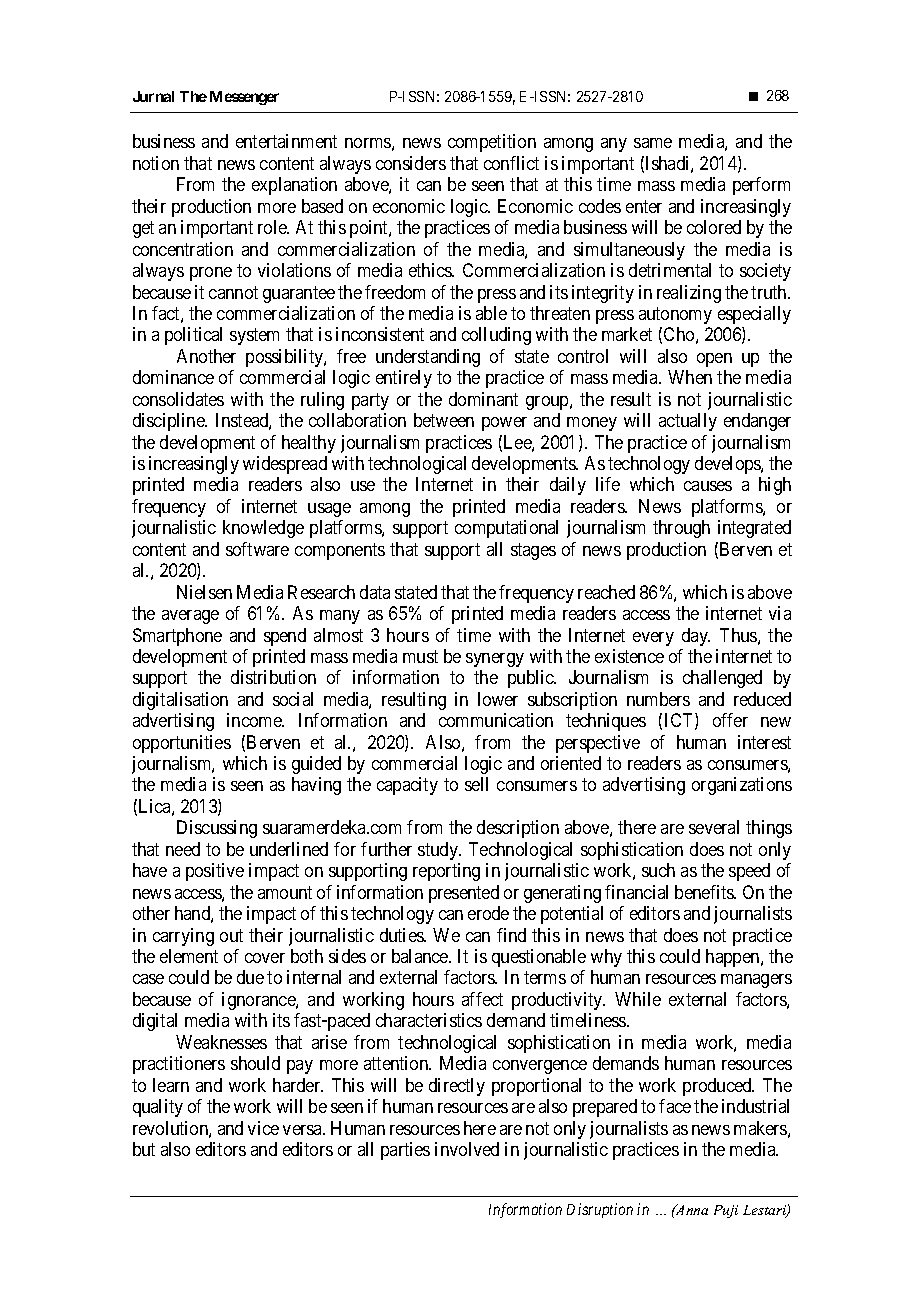 This document has width=924, height=1308. Describe the element at coordinates (244, 98) in the document. I see `Messenger` at that location.
